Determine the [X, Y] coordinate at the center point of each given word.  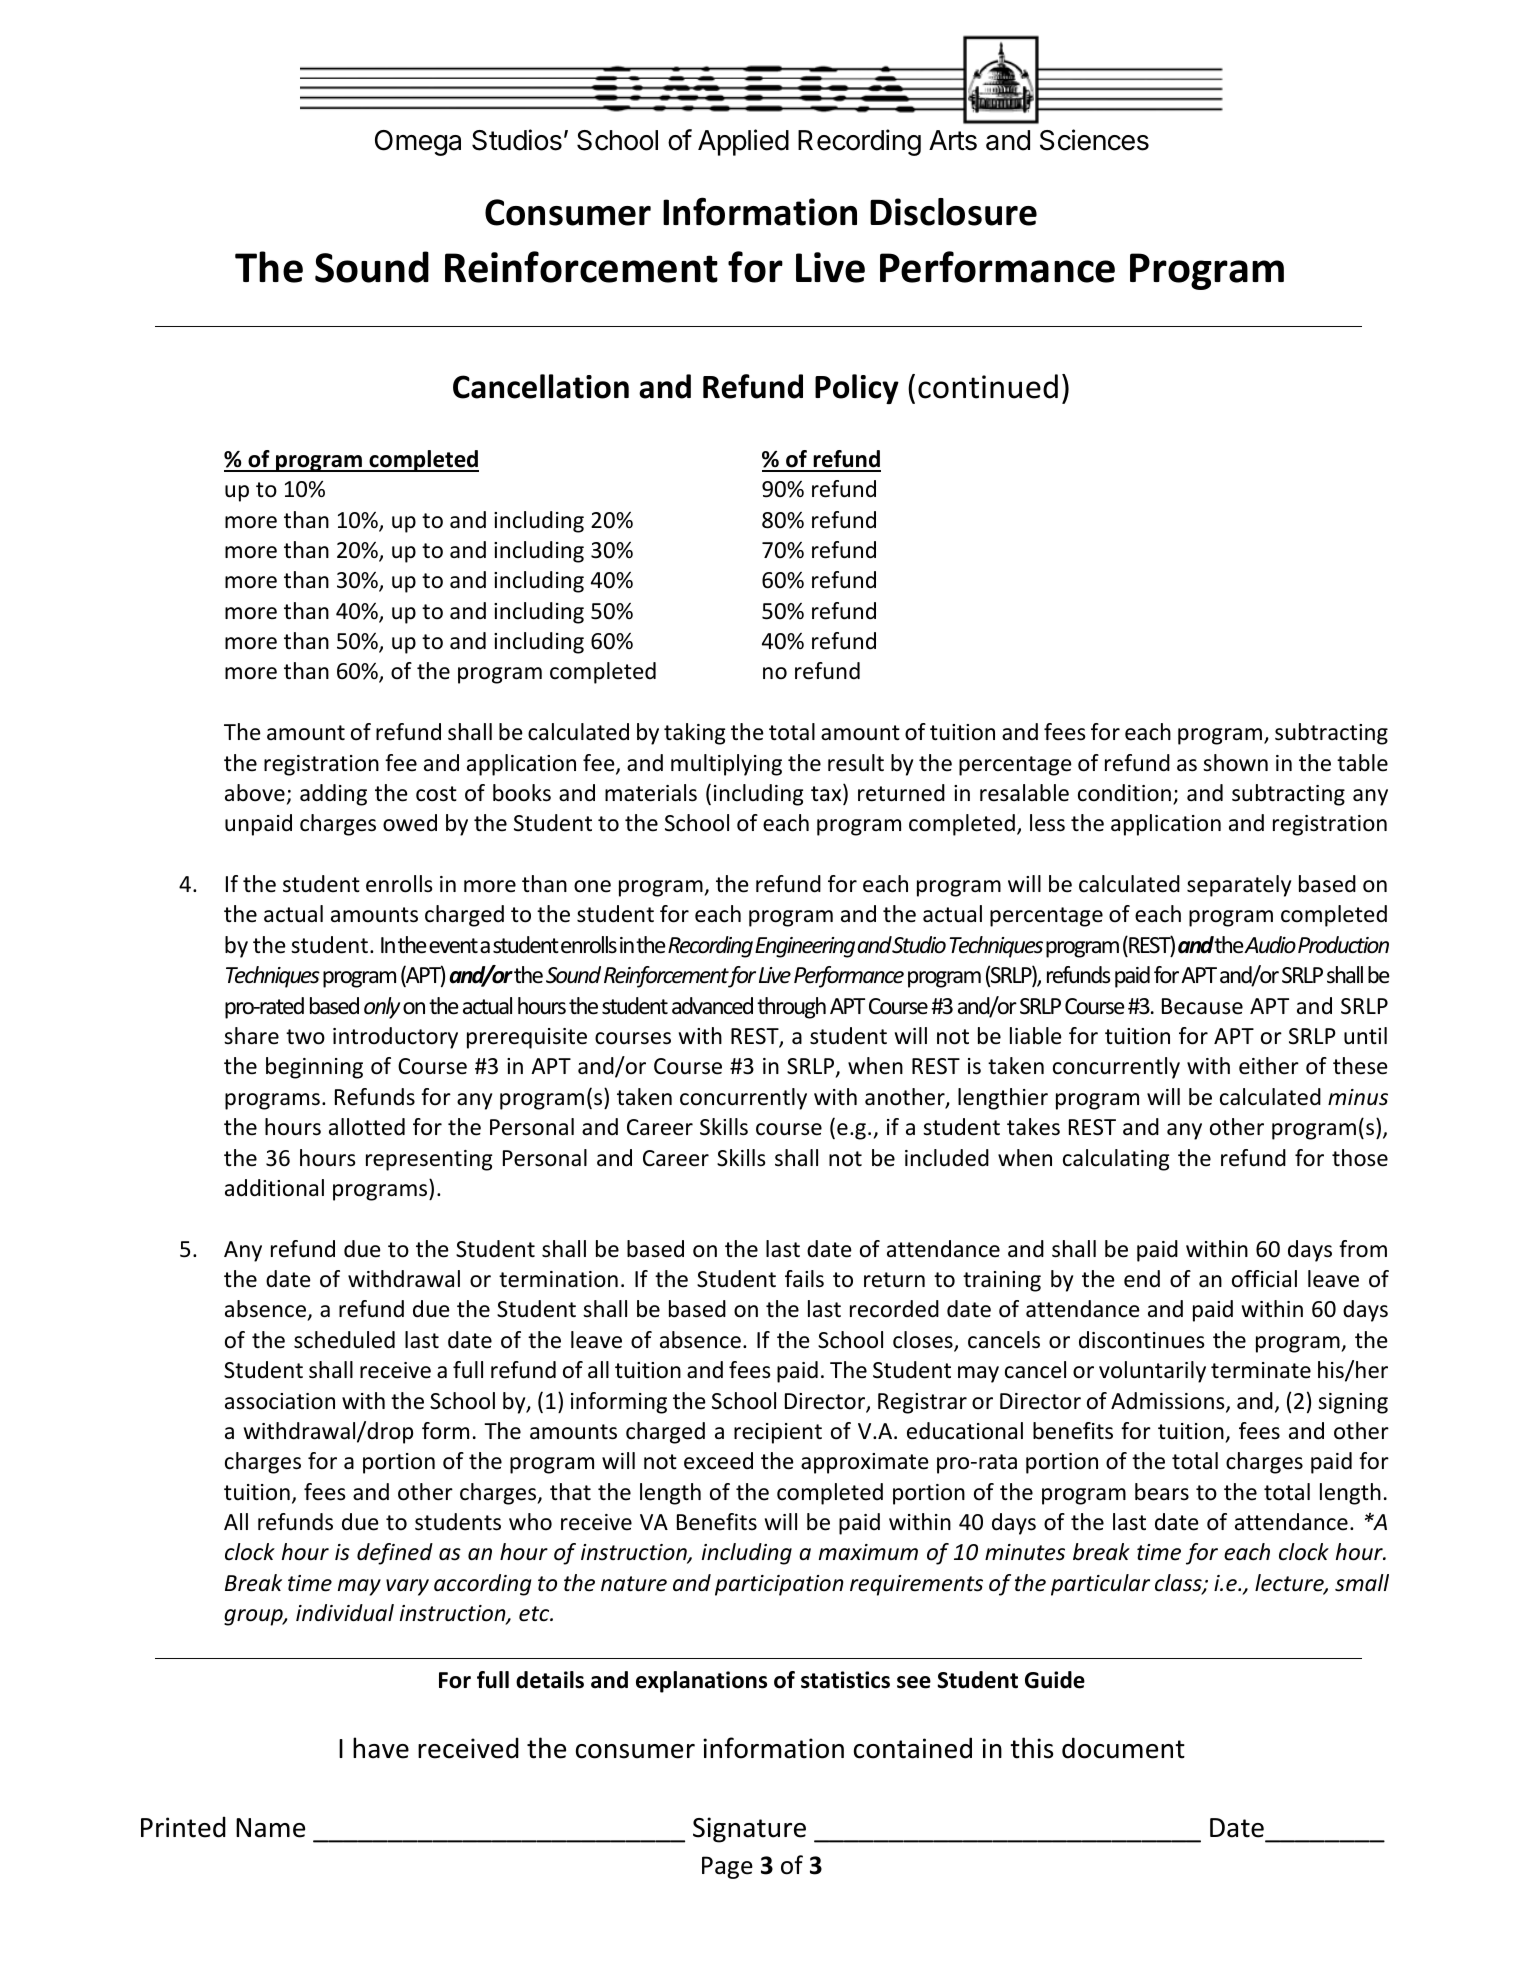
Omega [418, 143]
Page [727, 1867]
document [1123, 1748]
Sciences [1094, 140]
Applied [743, 142]
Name [270, 1828]
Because [1202, 1006]
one [592, 886]
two [305, 1037]
